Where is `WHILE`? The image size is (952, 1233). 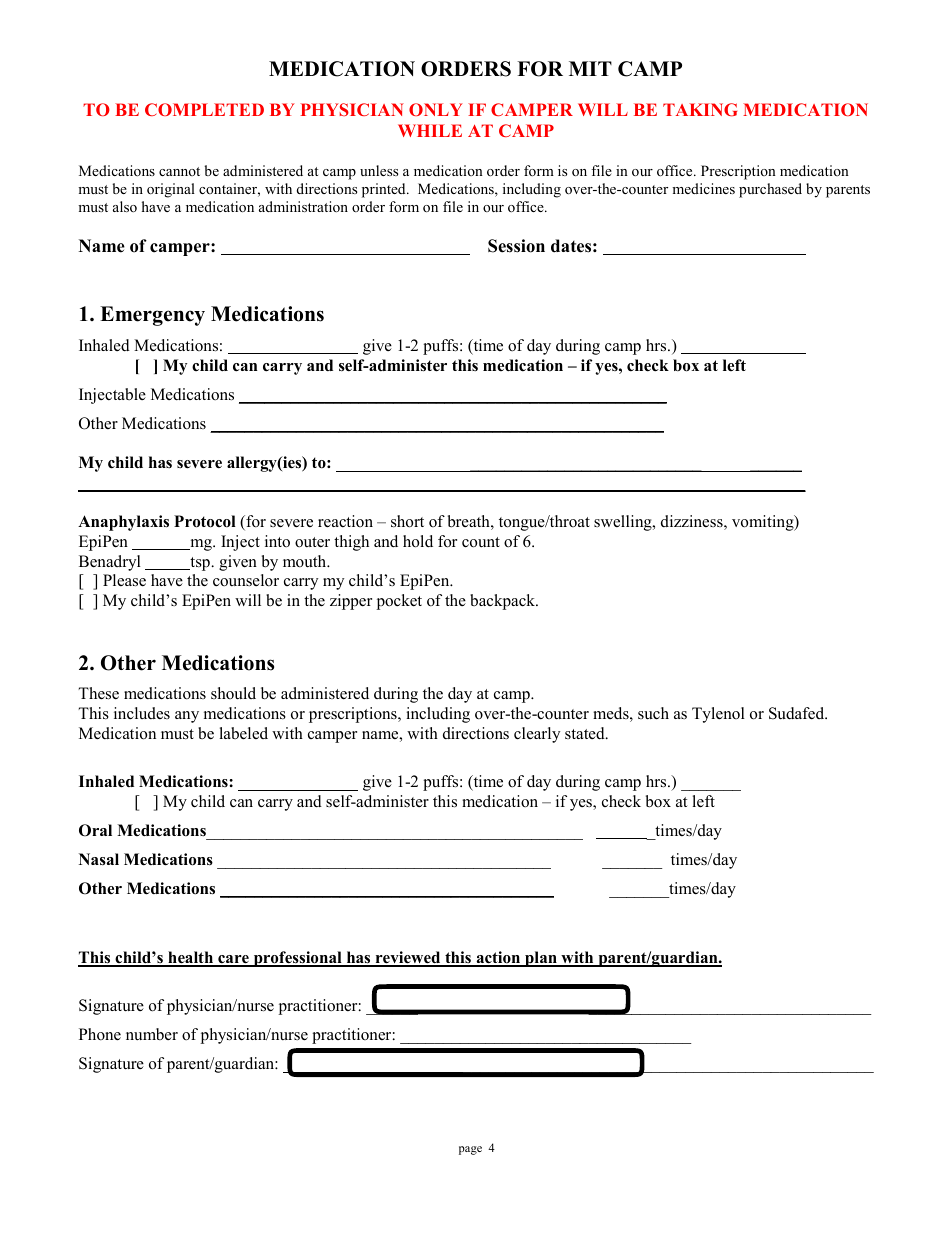
WHILE is located at coordinates (430, 130).
